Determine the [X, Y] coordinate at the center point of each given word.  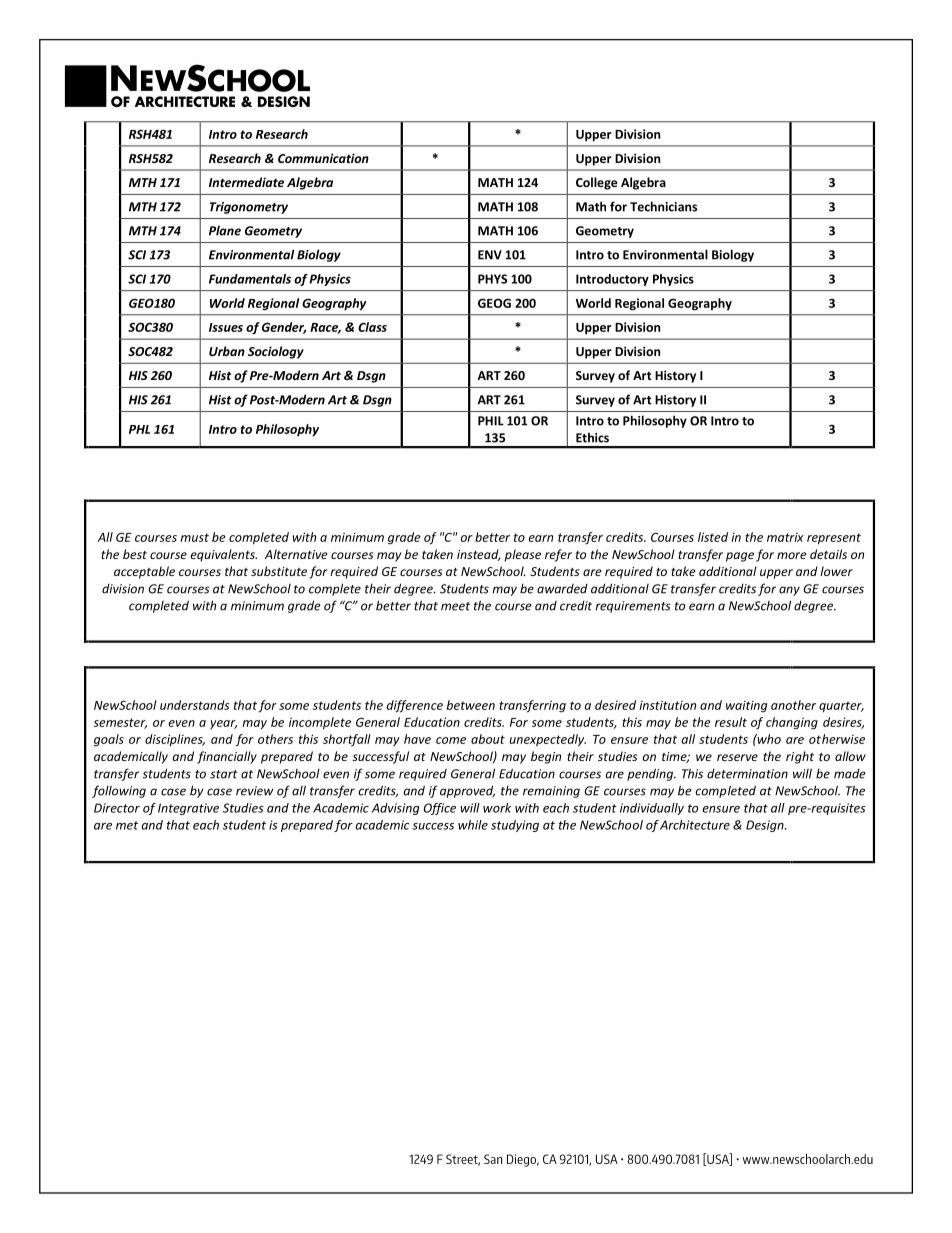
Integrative [188, 809]
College [597, 183]
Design [766, 826]
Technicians [663, 206]
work [497, 808]
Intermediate [246, 182]
